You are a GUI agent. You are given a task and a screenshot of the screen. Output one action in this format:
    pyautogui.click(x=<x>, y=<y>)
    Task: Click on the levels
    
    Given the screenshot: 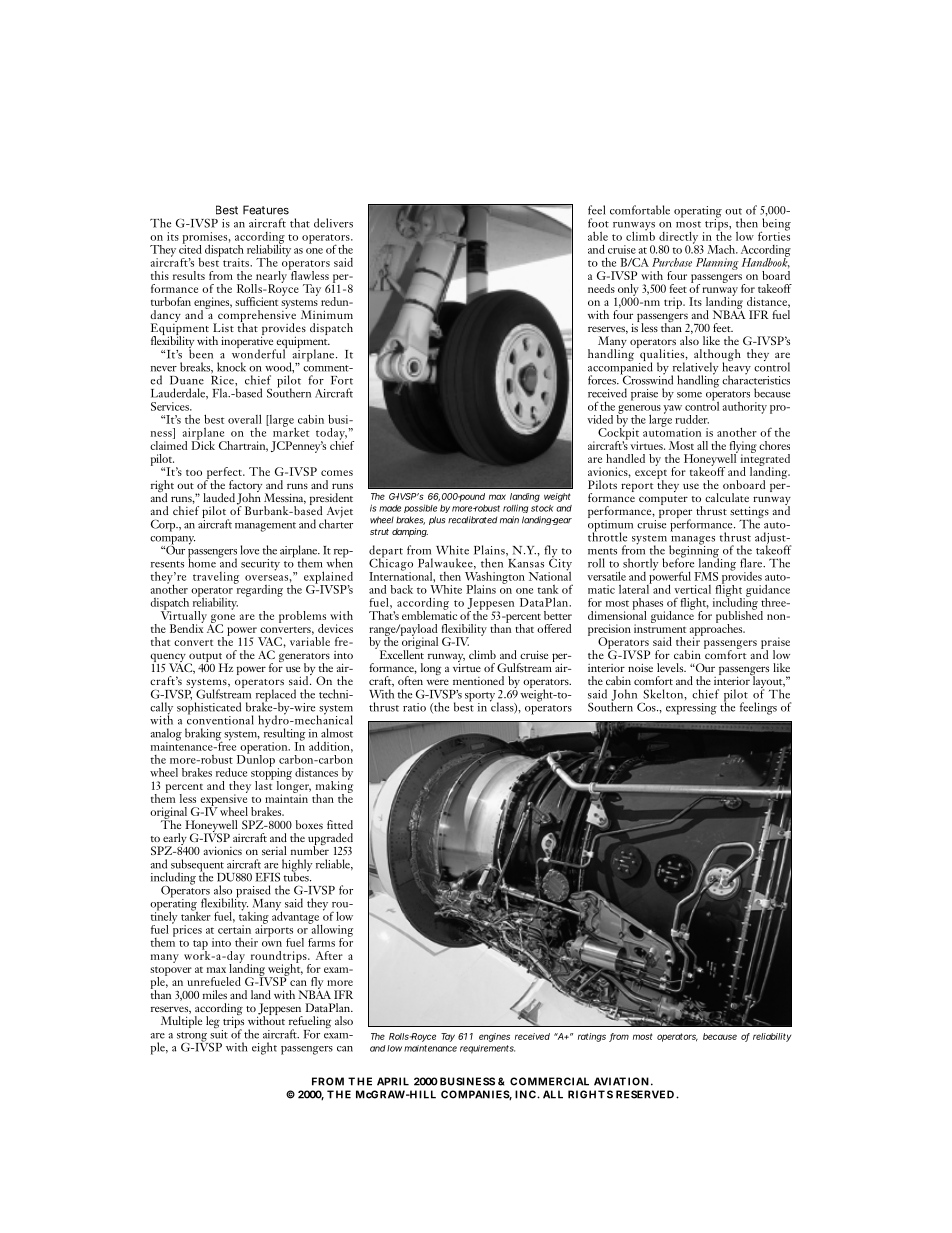 What is the action you would take?
    pyautogui.click(x=671, y=667)
